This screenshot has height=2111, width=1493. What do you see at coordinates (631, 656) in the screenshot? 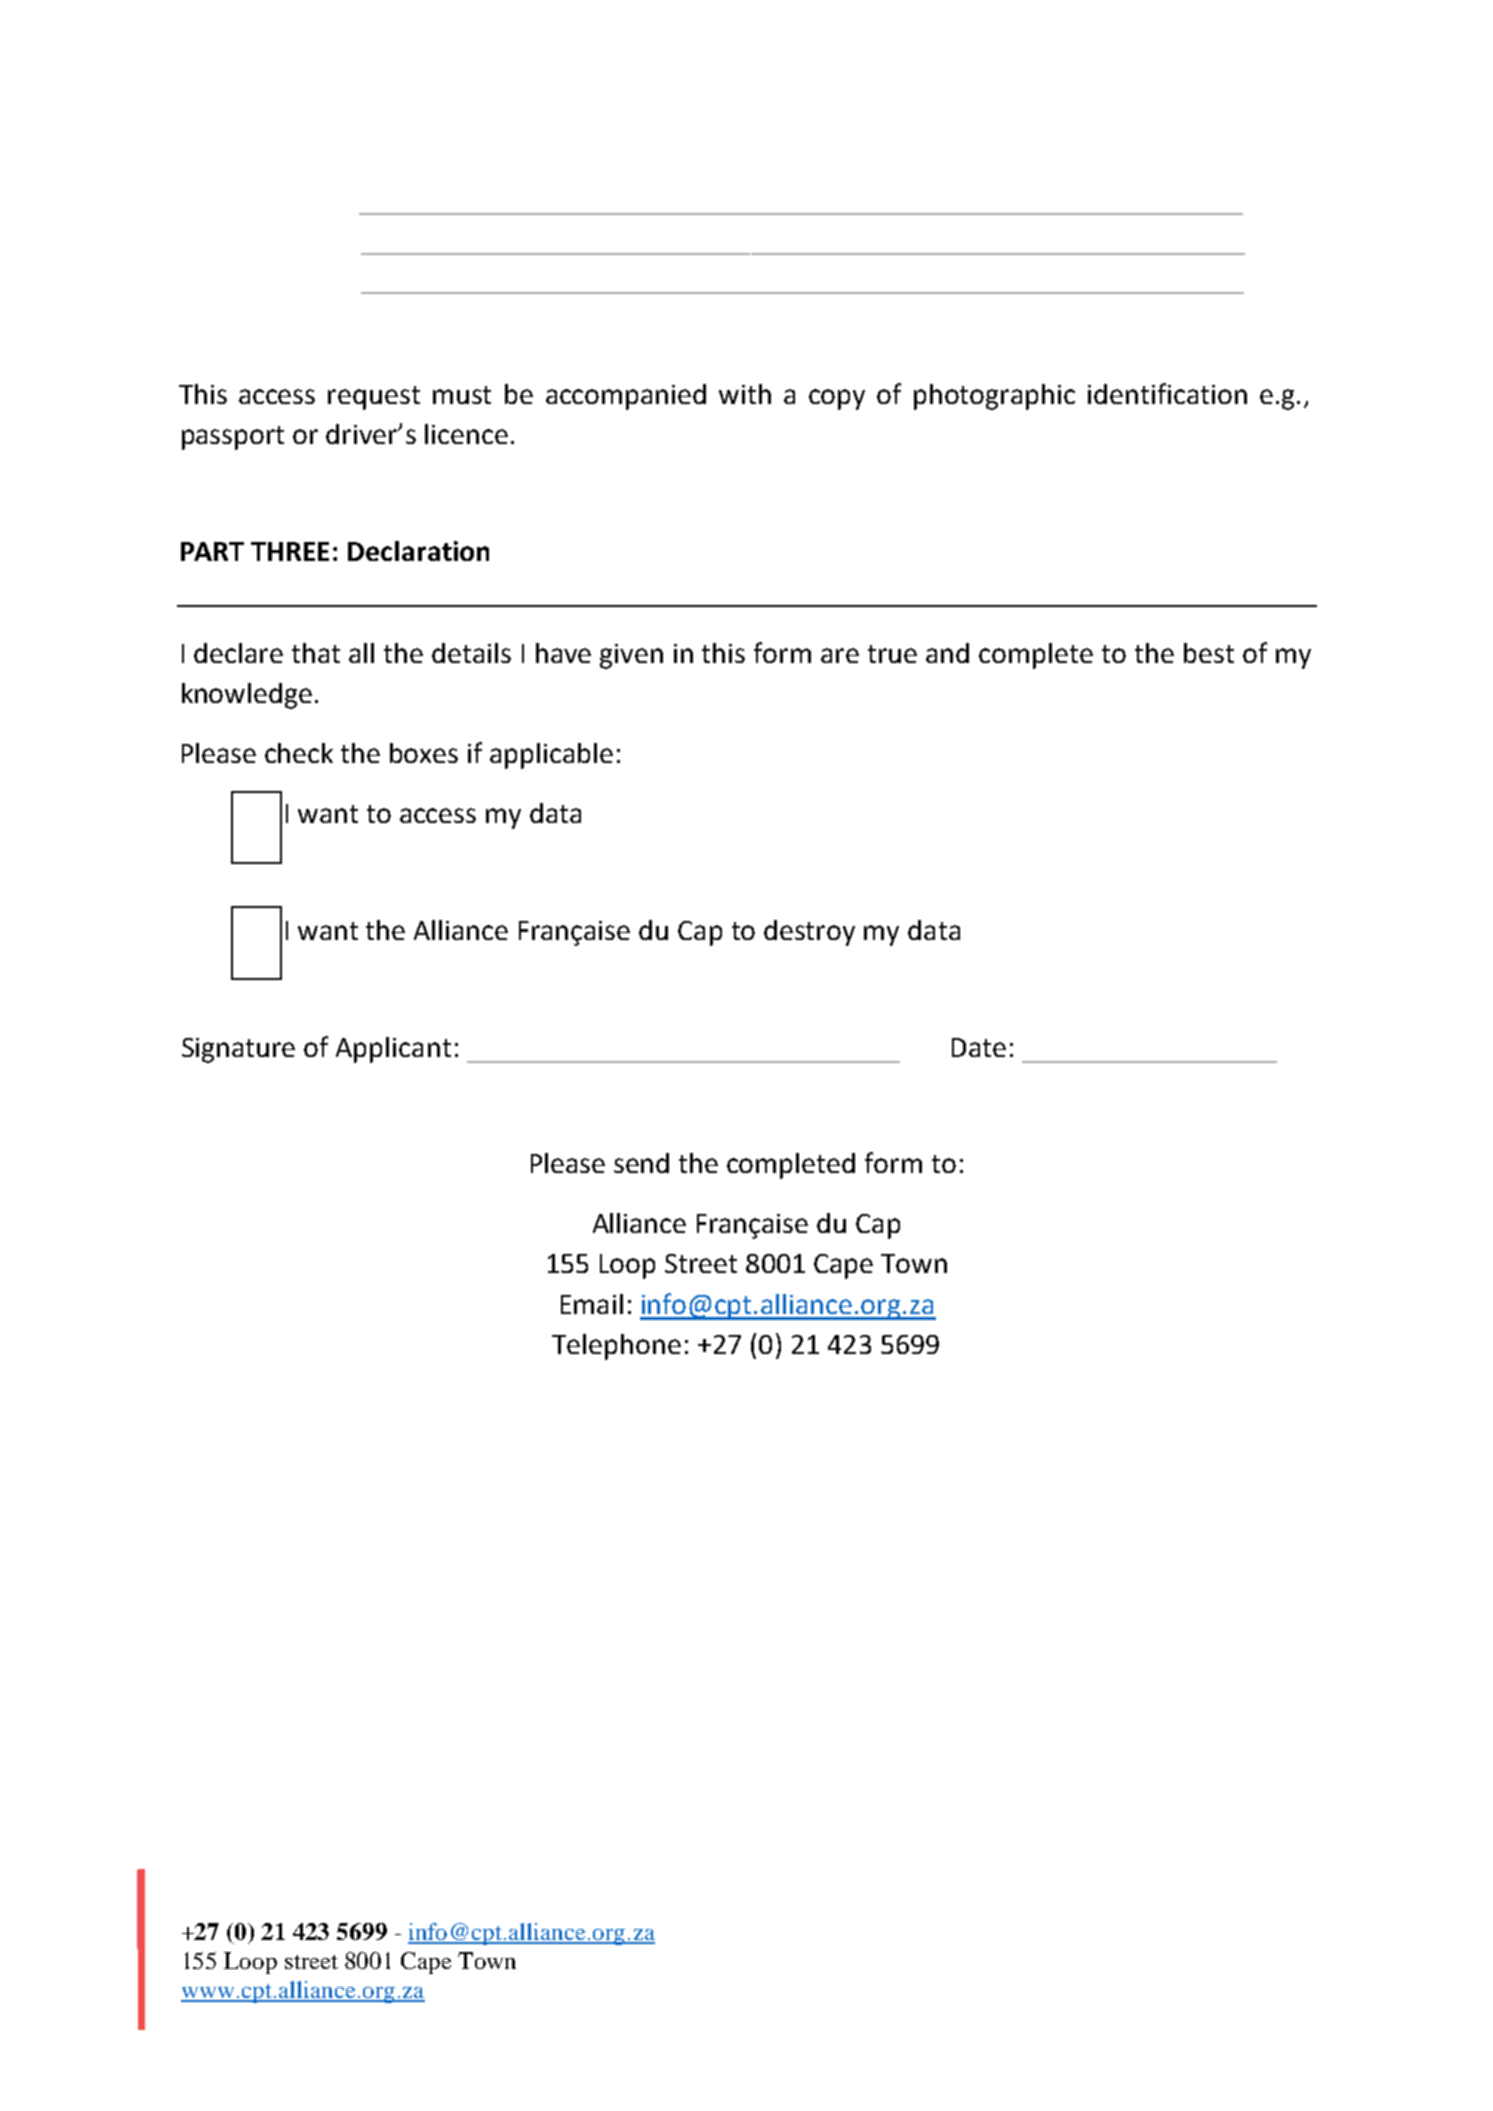
I see `given` at bounding box center [631, 656].
